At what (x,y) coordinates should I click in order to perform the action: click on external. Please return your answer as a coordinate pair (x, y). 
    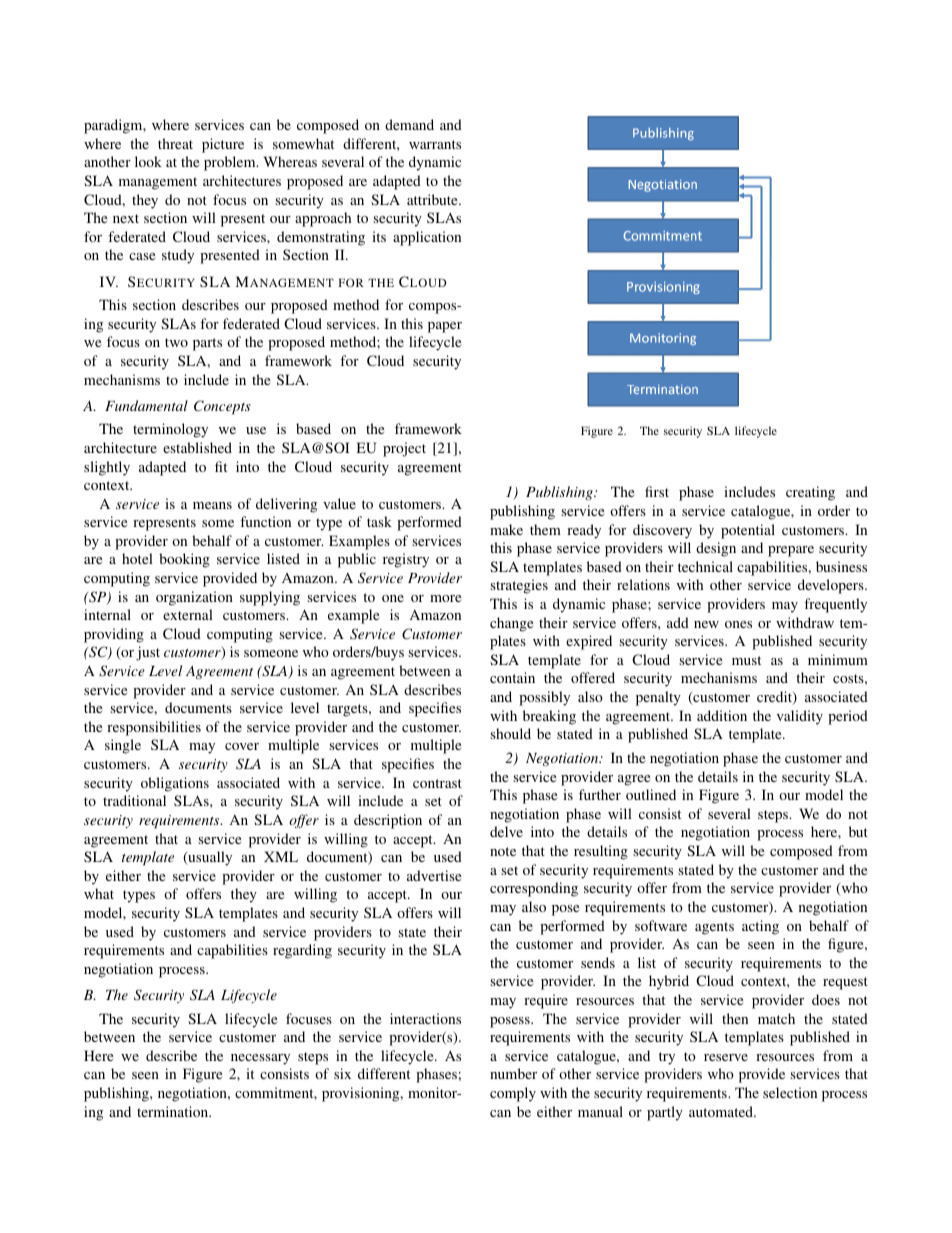
    Looking at the image, I should click on (188, 614).
